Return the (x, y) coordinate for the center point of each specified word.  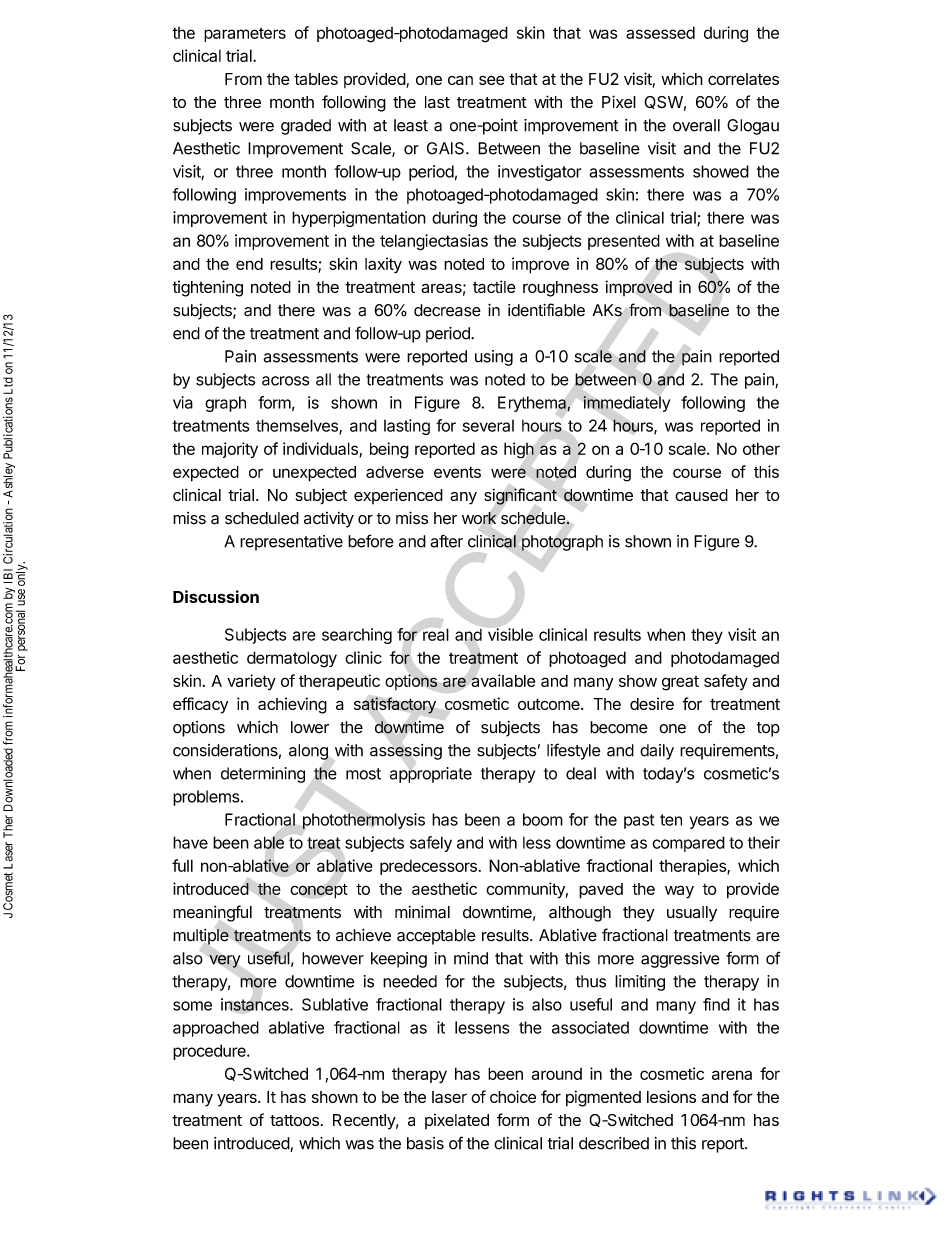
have (190, 842)
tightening (207, 288)
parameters (245, 35)
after (446, 541)
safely (431, 844)
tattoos (294, 1120)
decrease (447, 310)
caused (701, 495)
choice (513, 1096)
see (492, 80)
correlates (743, 79)
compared (688, 844)
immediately (626, 404)
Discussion (216, 596)
